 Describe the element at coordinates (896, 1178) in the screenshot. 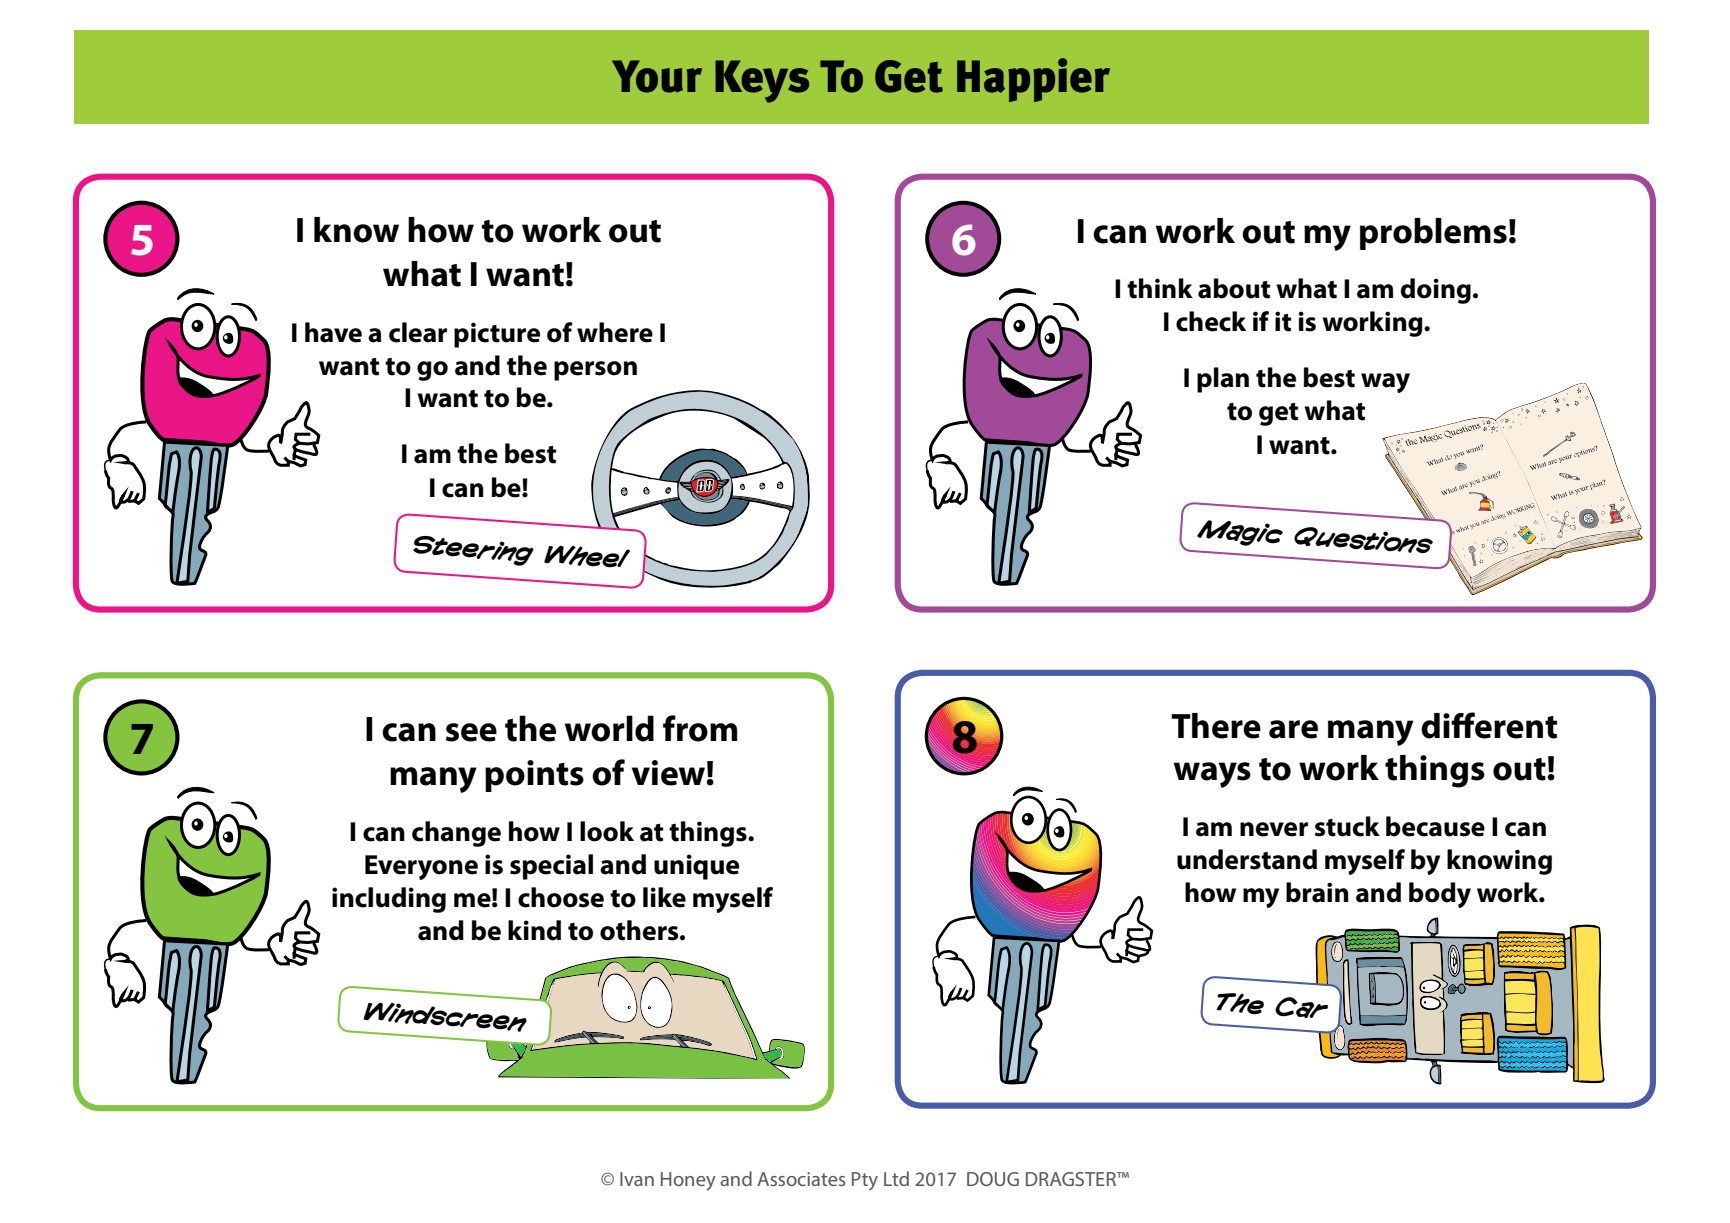

I see `Ltd` at that location.
